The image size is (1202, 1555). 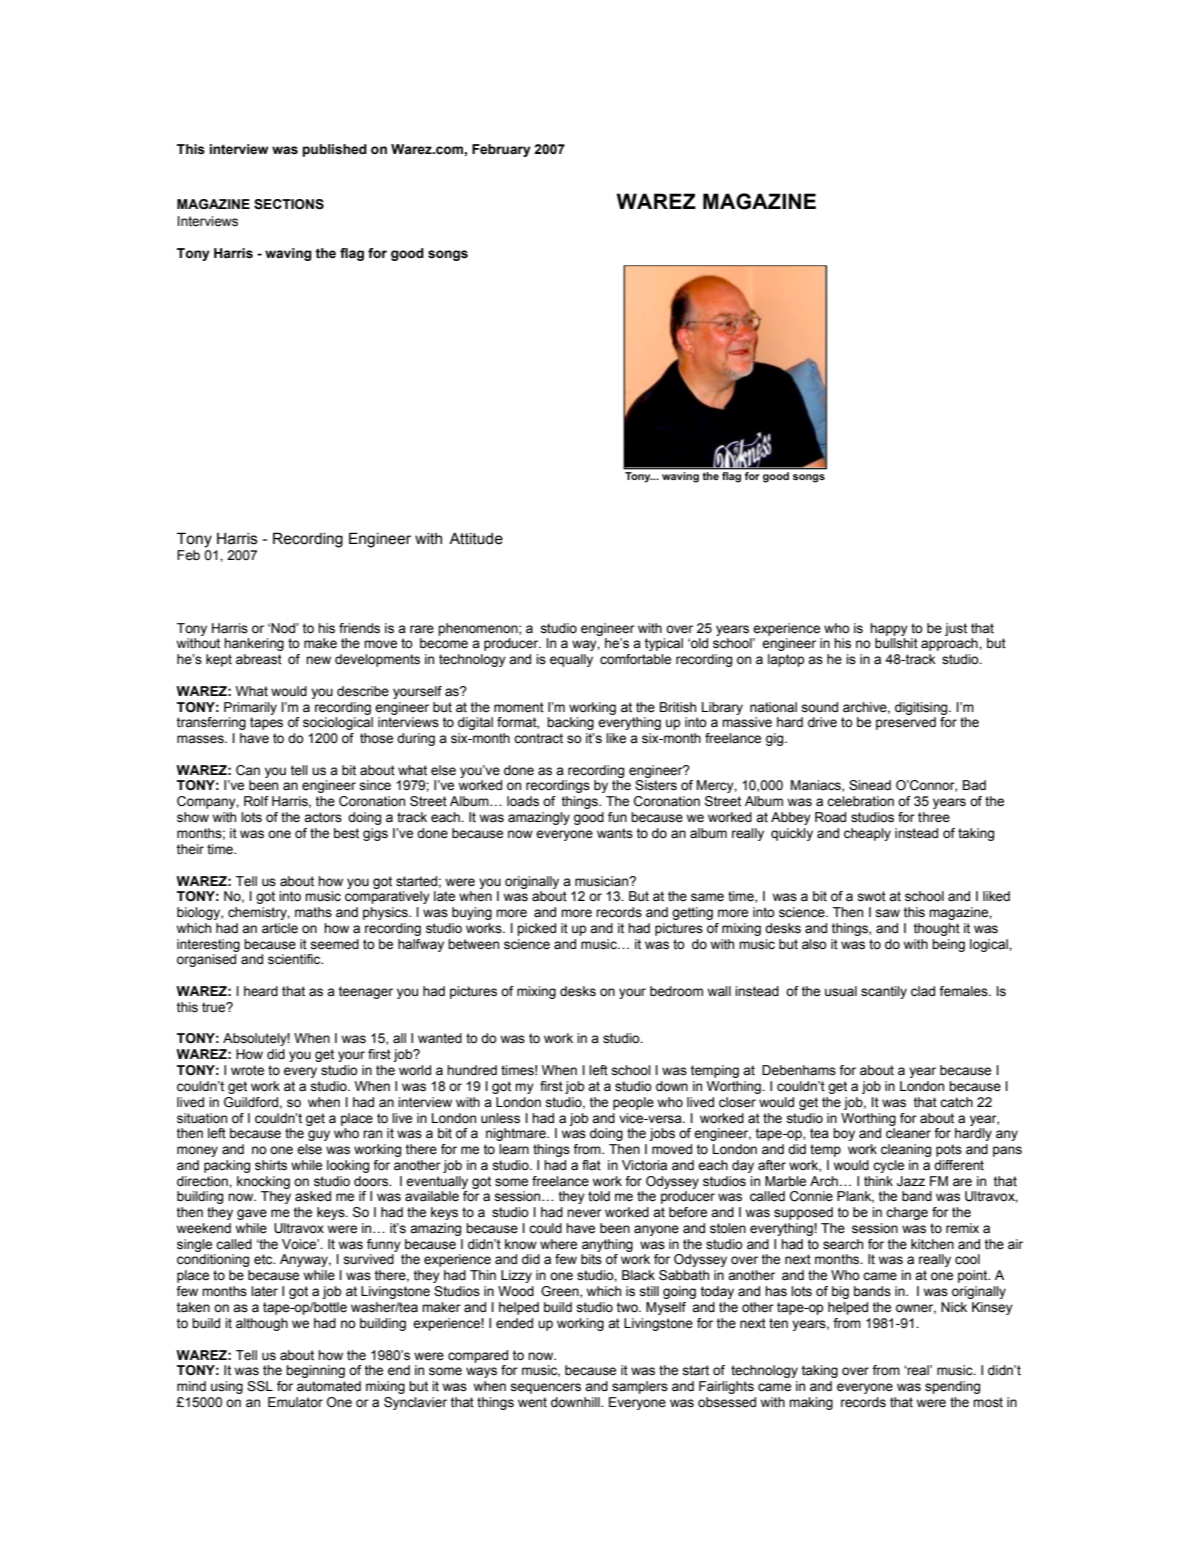 What do you see at coordinates (259, 659) in the screenshot?
I see `abreast` at bounding box center [259, 659].
